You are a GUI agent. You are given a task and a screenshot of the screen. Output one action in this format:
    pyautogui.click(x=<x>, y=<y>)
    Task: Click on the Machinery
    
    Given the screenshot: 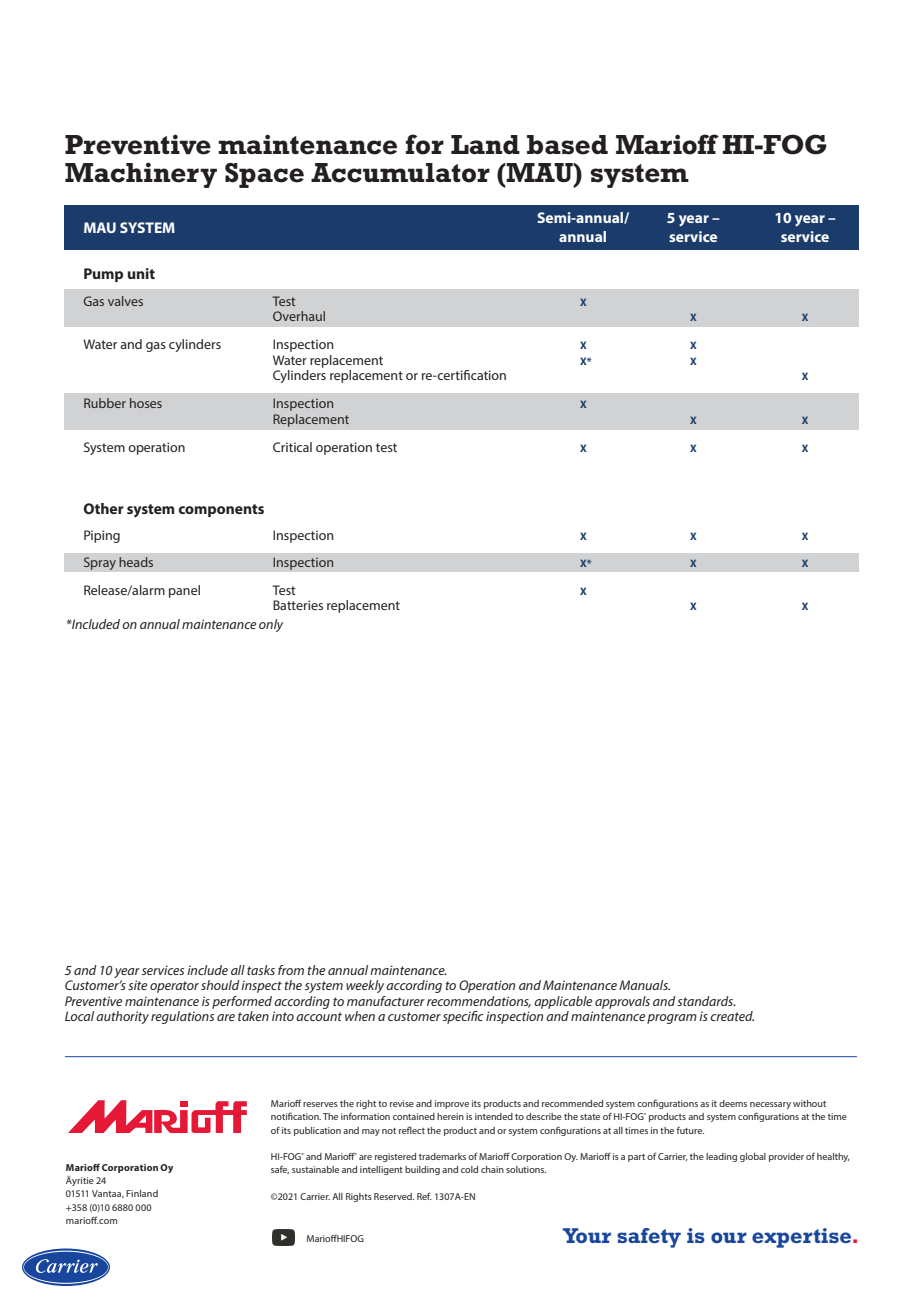 What is the action you would take?
    pyautogui.click(x=141, y=175)
